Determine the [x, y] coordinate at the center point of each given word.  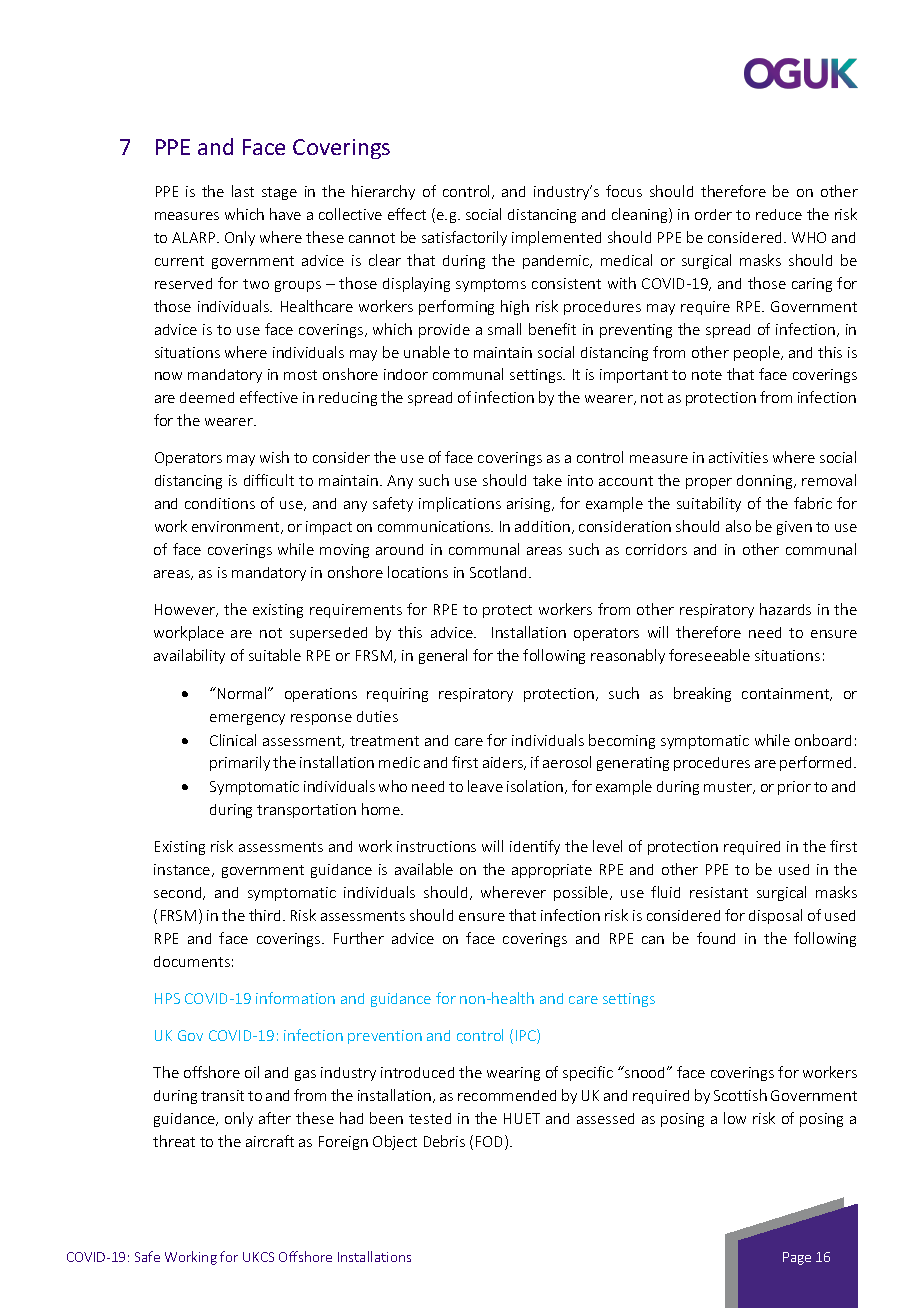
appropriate [552, 871]
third [264, 915]
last [243, 191]
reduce [779, 214]
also [738, 526]
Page [797, 1258]
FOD [491, 1142]
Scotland [500, 572]
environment [237, 527]
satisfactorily [464, 238]
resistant [719, 892]
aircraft [270, 1141]
